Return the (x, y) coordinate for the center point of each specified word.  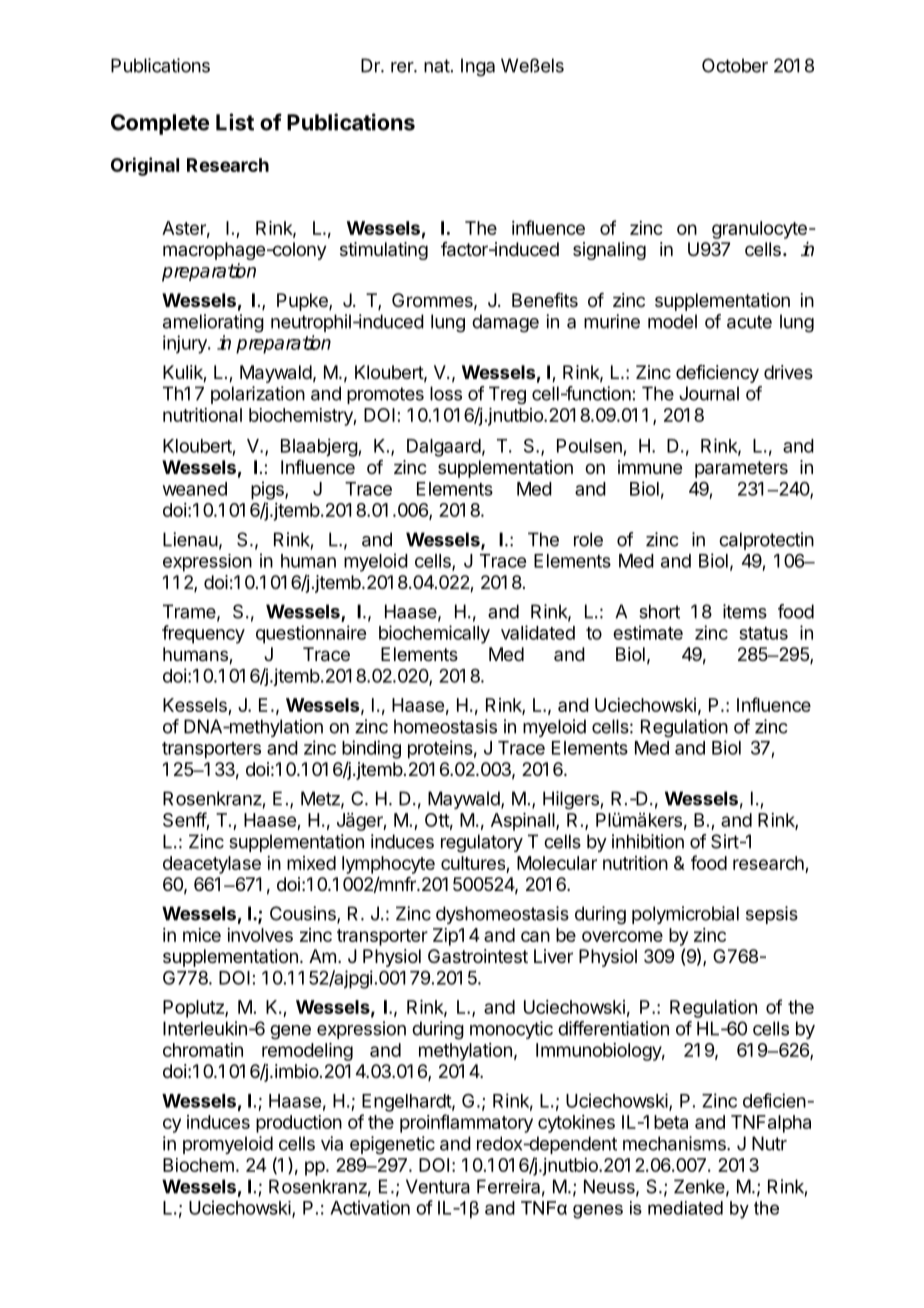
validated (538, 632)
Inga (478, 67)
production (299, 1124)
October (735, 65)
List (235, 122)
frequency (203, 634)
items (745, 611)
